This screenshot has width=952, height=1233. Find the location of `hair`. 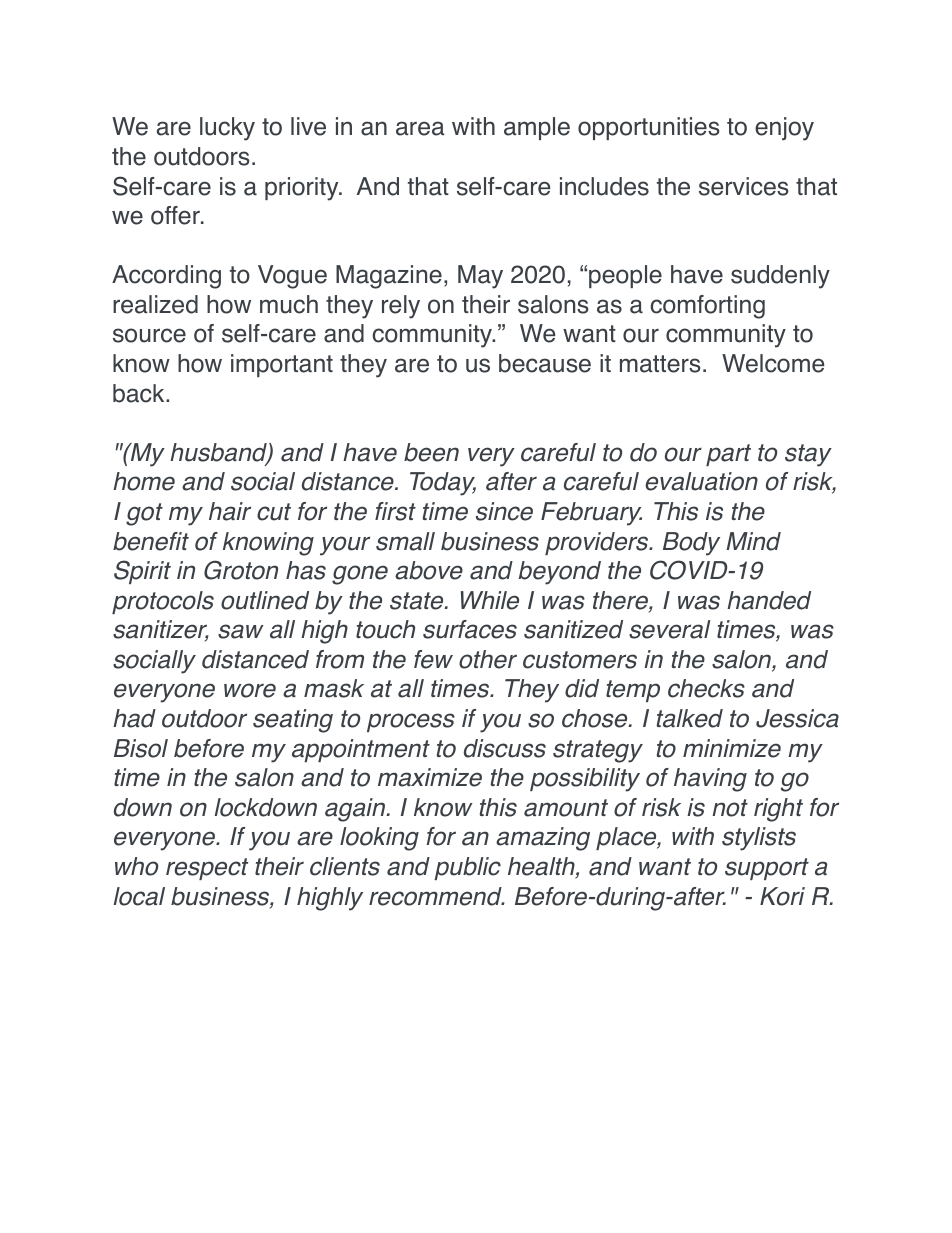

hair is located at coordinates (230, 511).
